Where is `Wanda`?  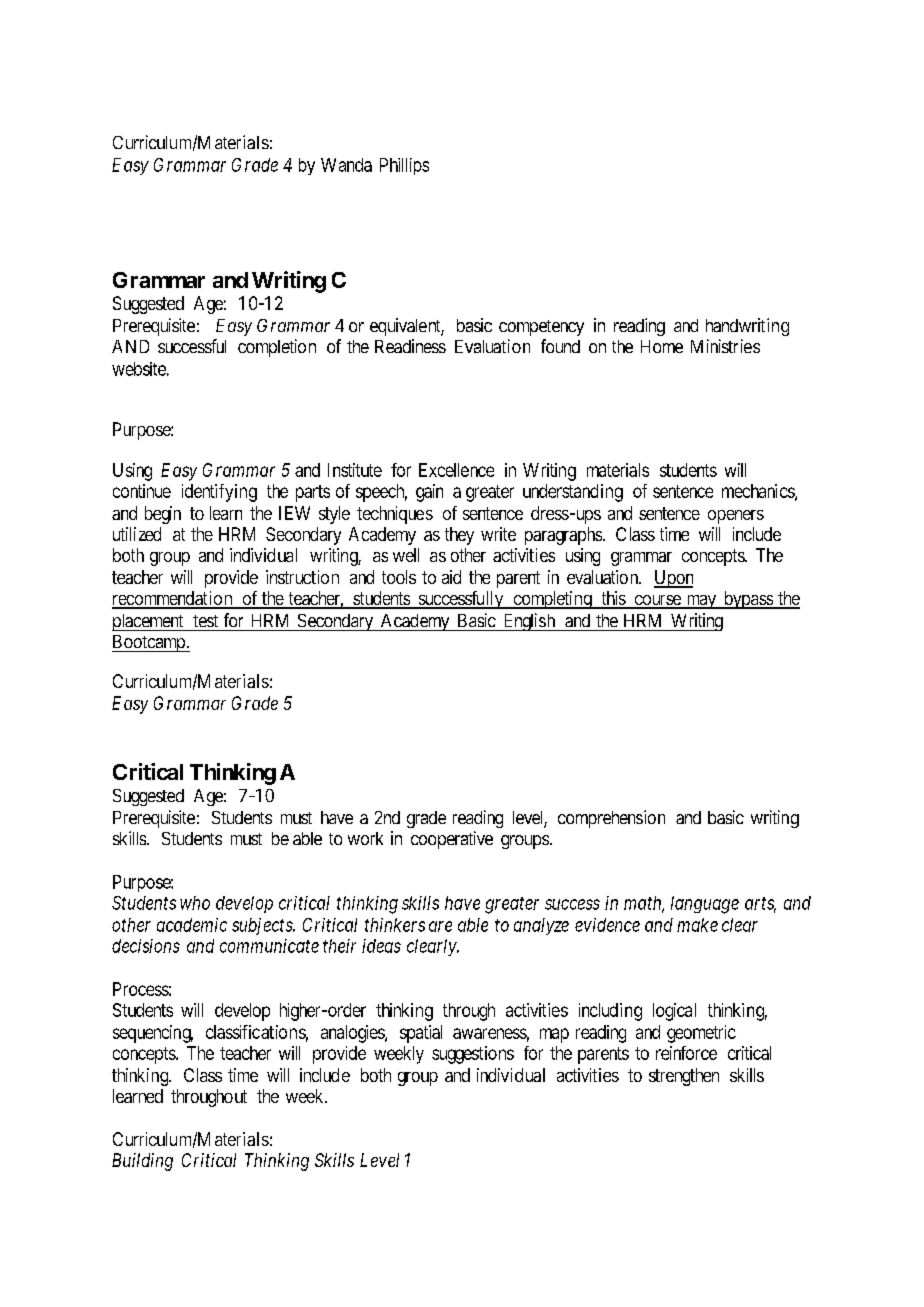 Wanda is located at coordinates (346, 165).
